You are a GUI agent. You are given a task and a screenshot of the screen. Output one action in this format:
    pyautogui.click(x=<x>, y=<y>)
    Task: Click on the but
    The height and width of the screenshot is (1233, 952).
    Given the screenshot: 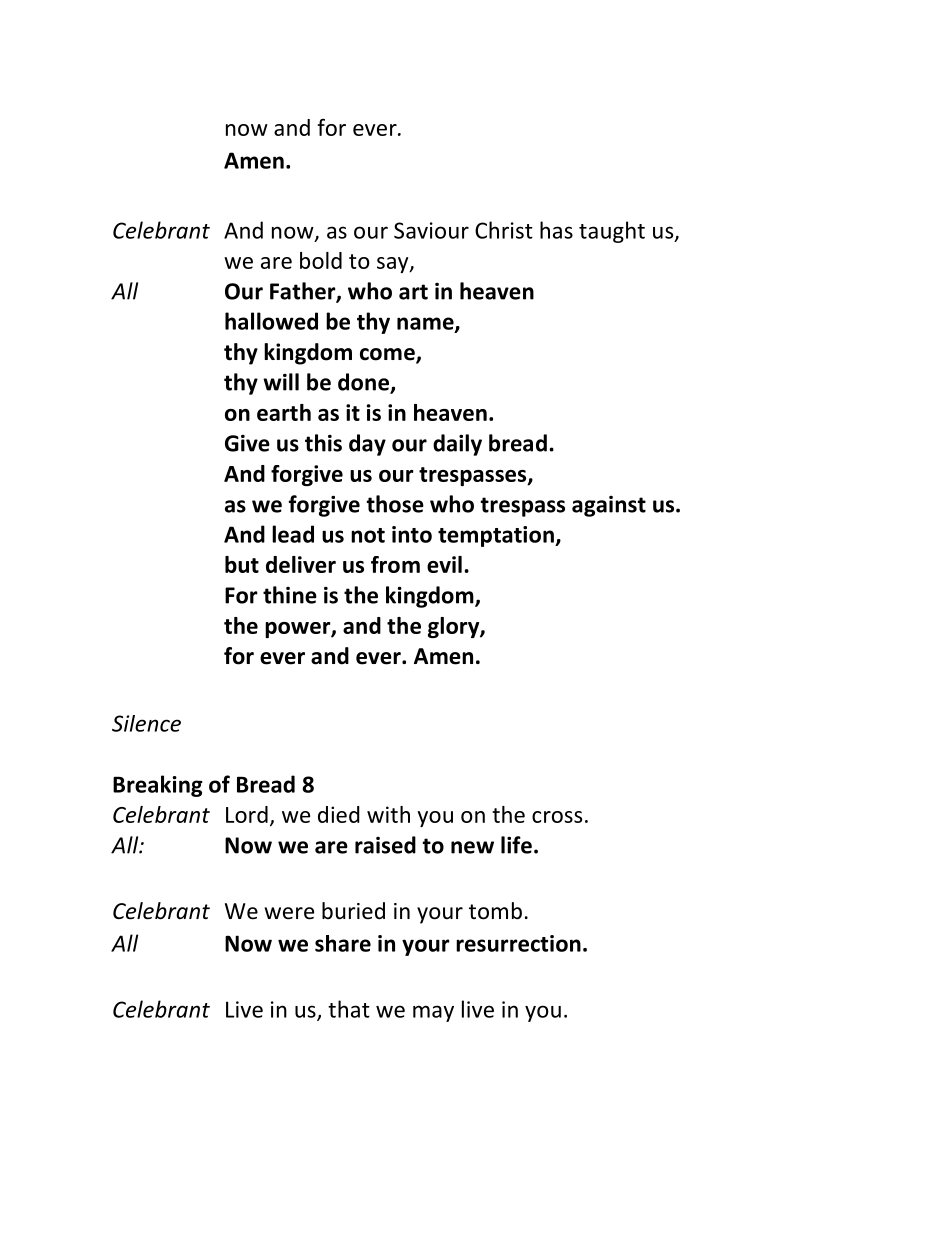 What is the action you would take?
    pyautogui.click(x=242, y=564)
